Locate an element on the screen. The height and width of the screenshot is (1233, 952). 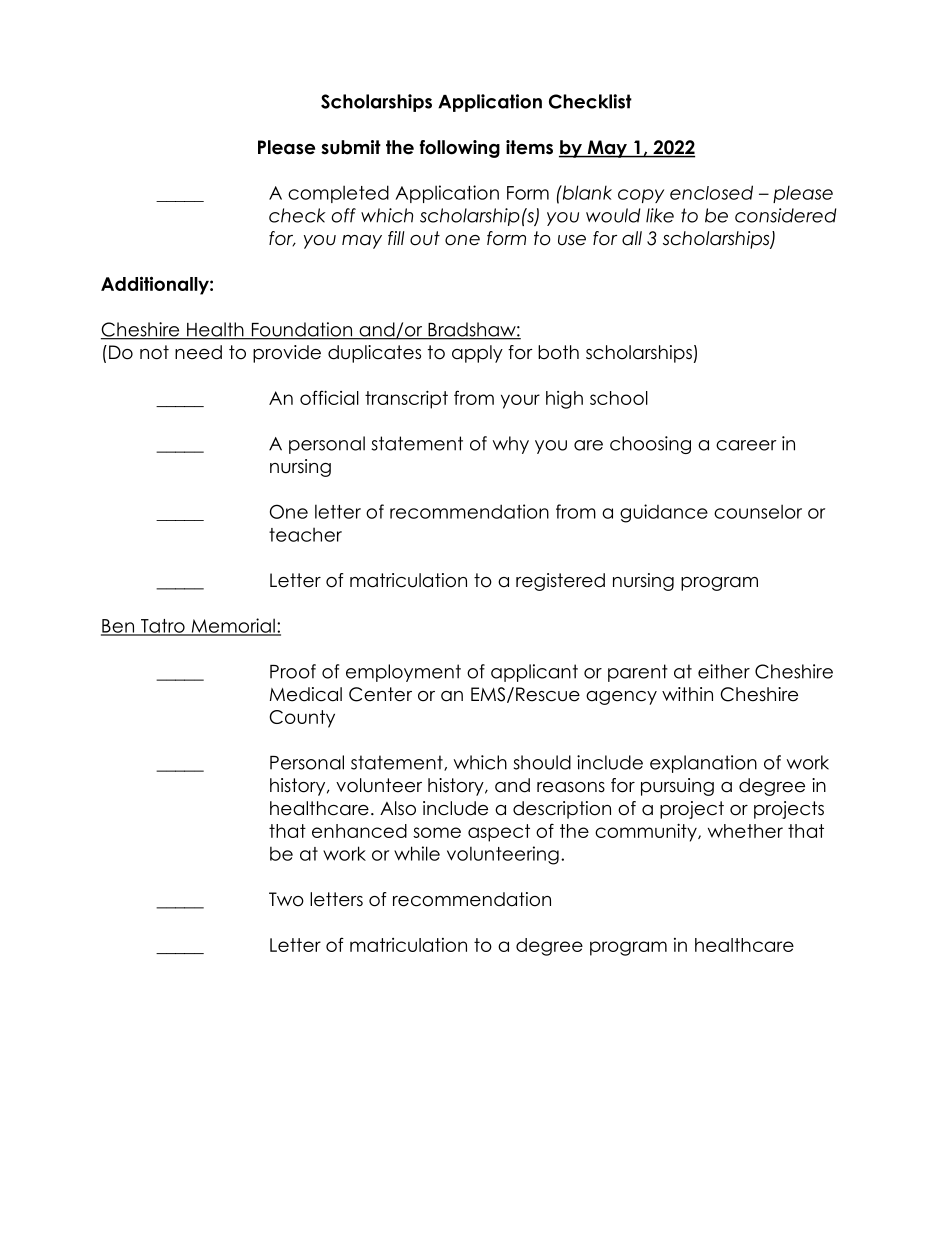
Two is located at coordinates (286, 899).
